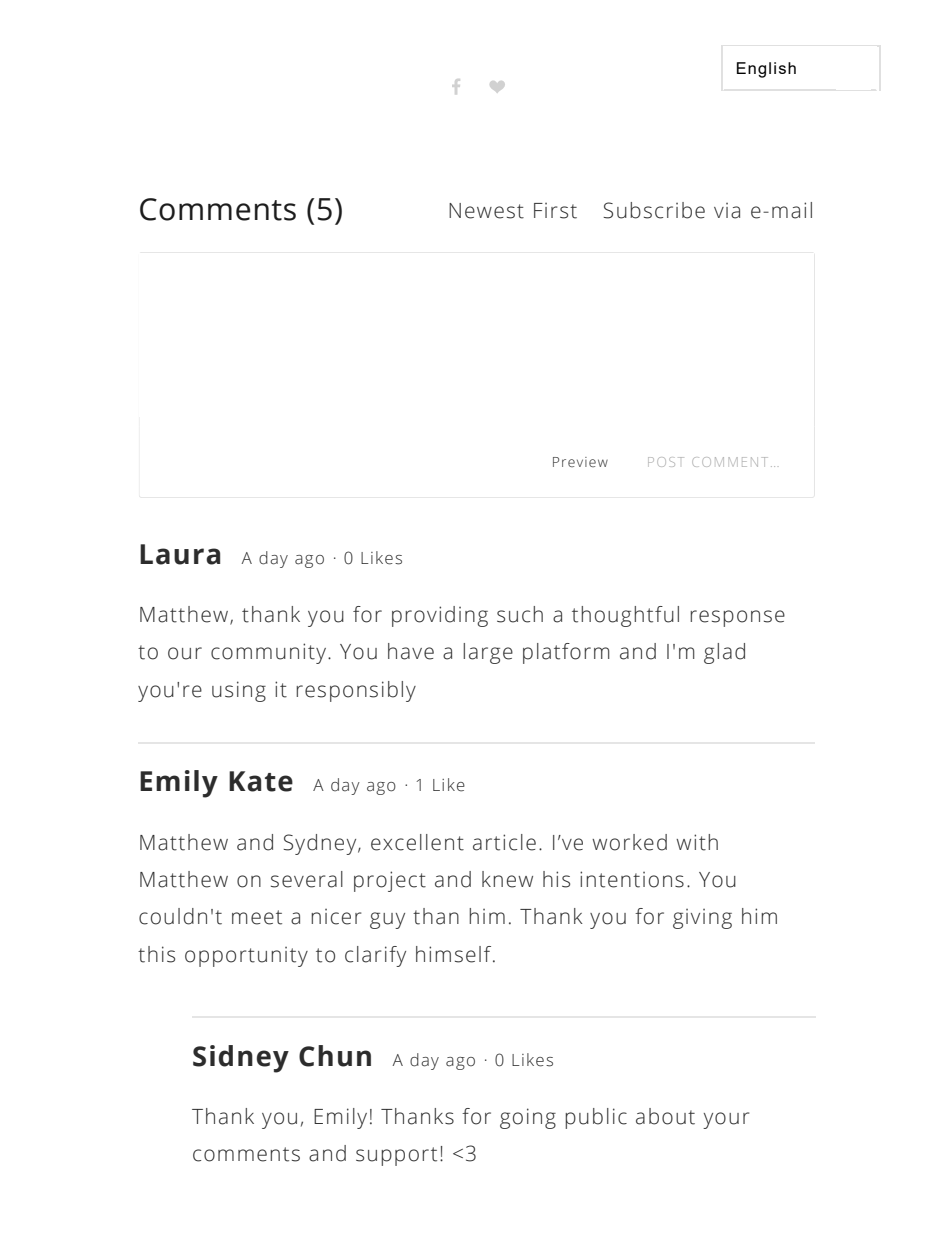 This image has width=952, height=1233. What do you see at coordinates (241, 1059) in the image?
I see `Sidney` at bounding box center [241, 1059].
